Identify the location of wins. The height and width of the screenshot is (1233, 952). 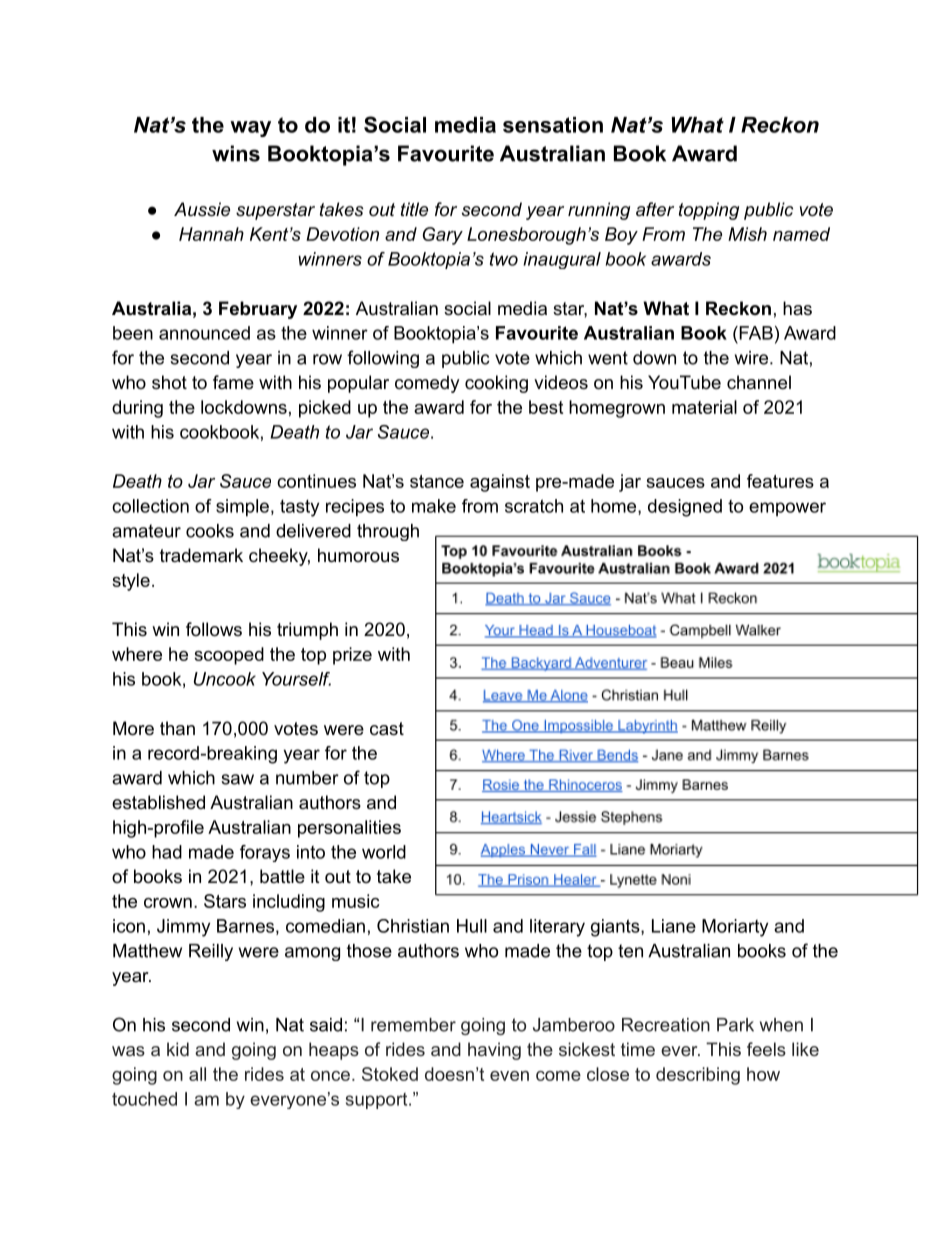
(236, 153).
